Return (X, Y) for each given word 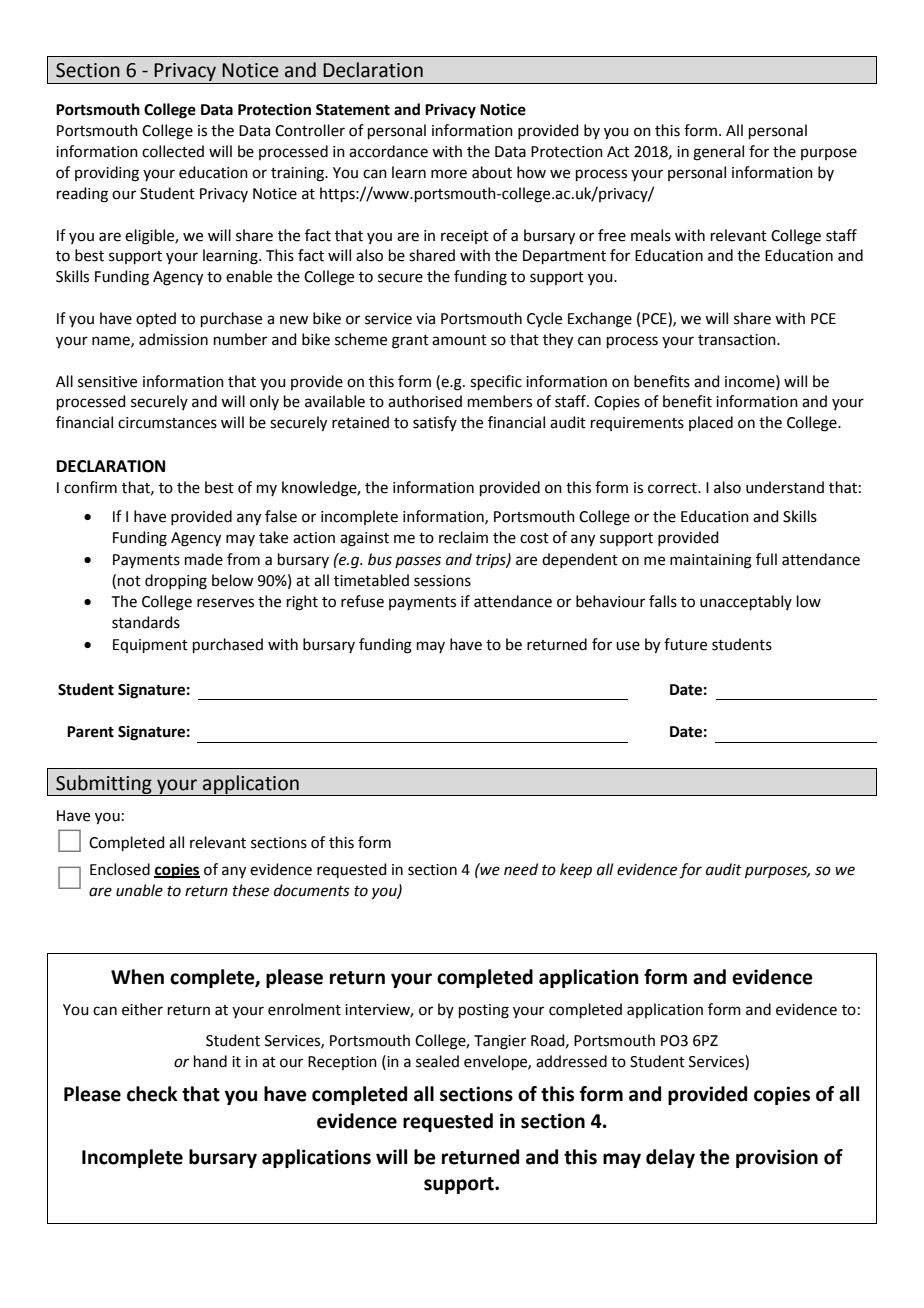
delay (670, 1158)
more (449, 174)
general (718, 153)
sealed (437, 1061)
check (152, 1094)
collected (173, 151)
